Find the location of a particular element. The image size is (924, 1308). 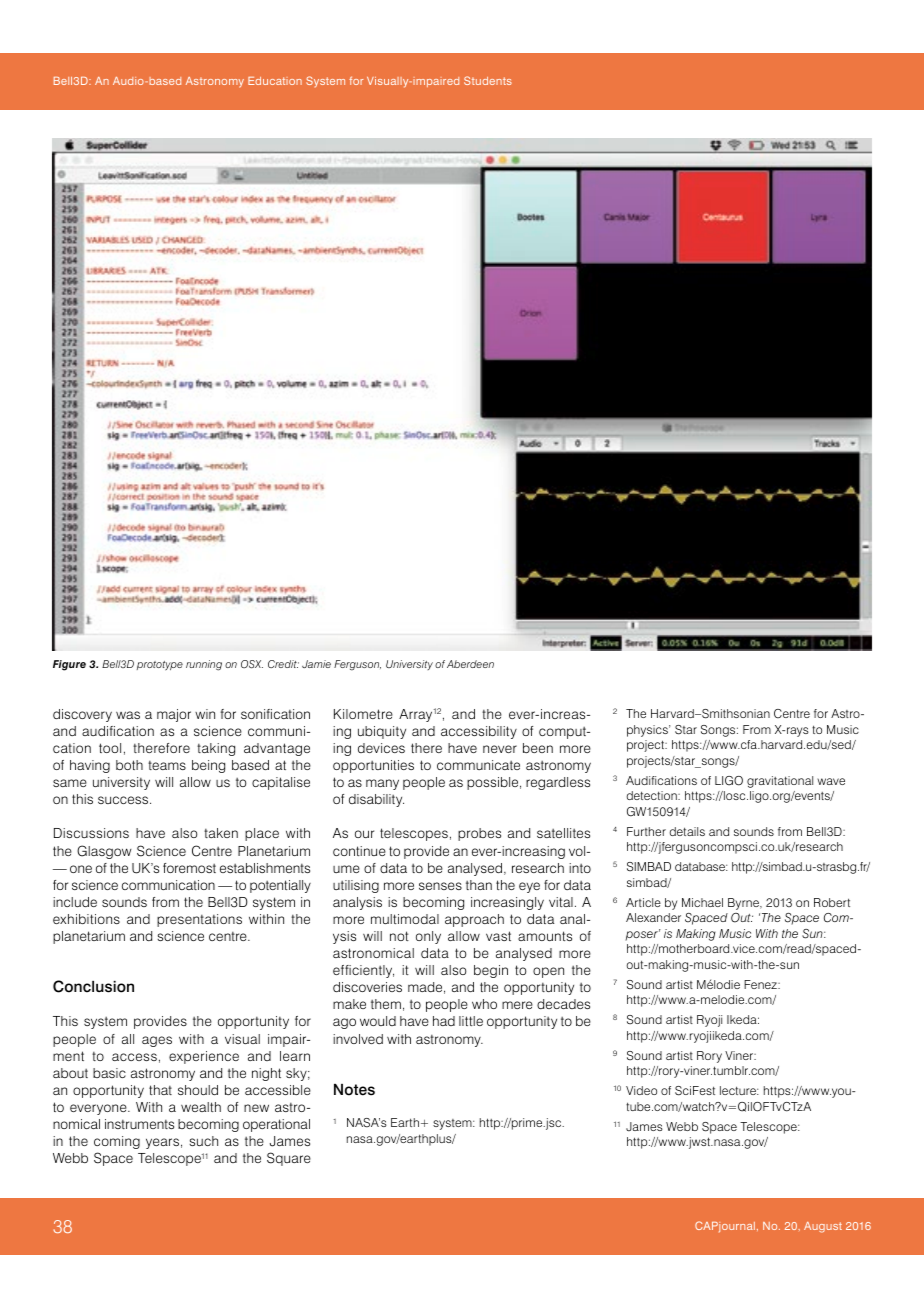

Notes is located at coordinates (354, 1090).
